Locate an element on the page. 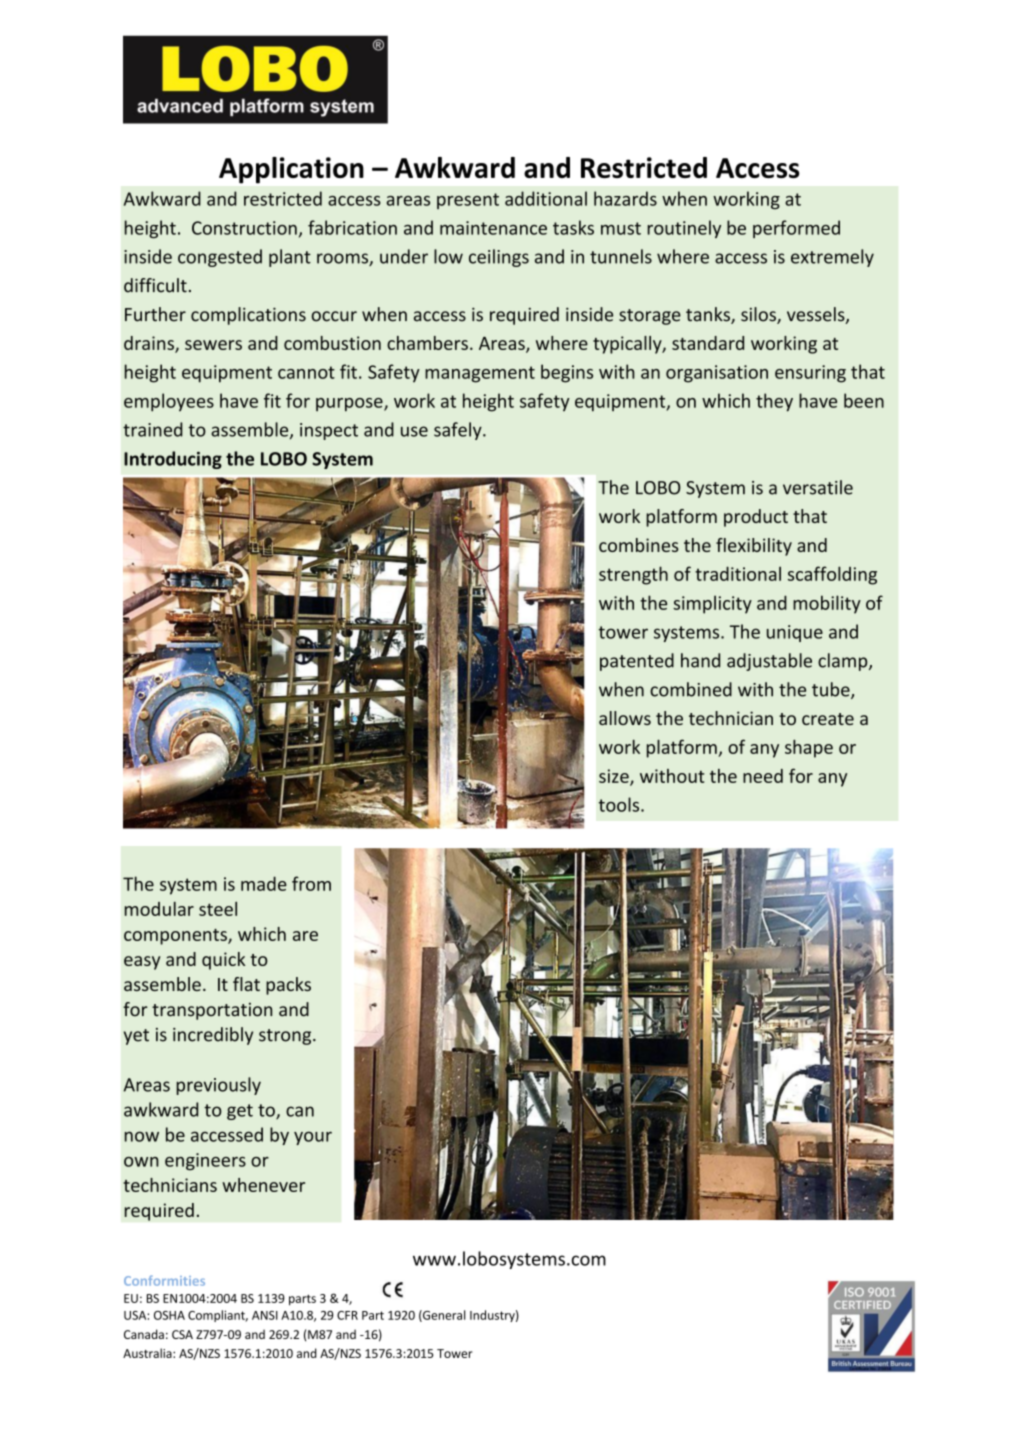 The image size is (1019, 1442). size is located at coordinates (615, 777).
